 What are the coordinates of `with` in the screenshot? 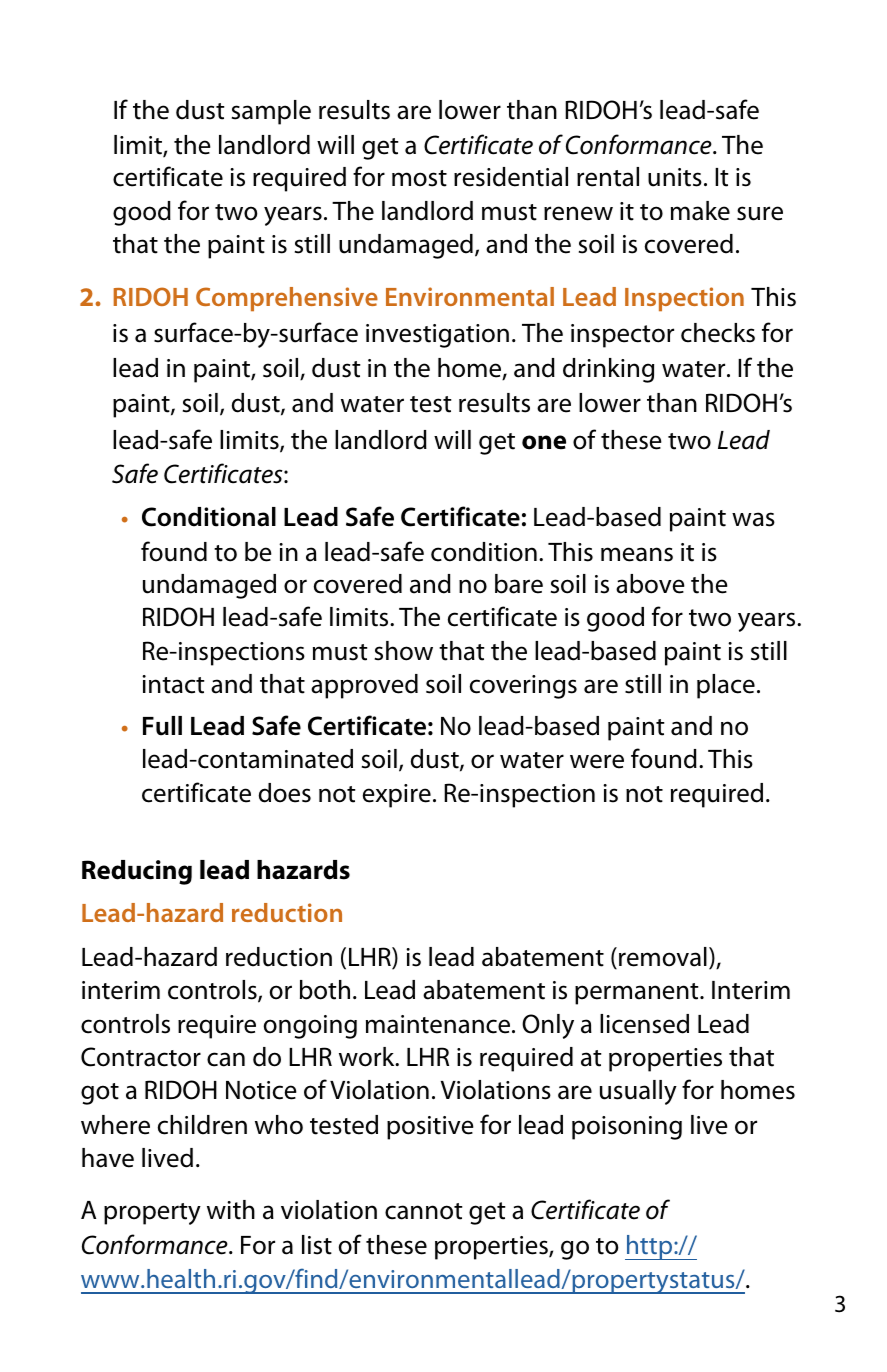 It's located at (231, 1210).
